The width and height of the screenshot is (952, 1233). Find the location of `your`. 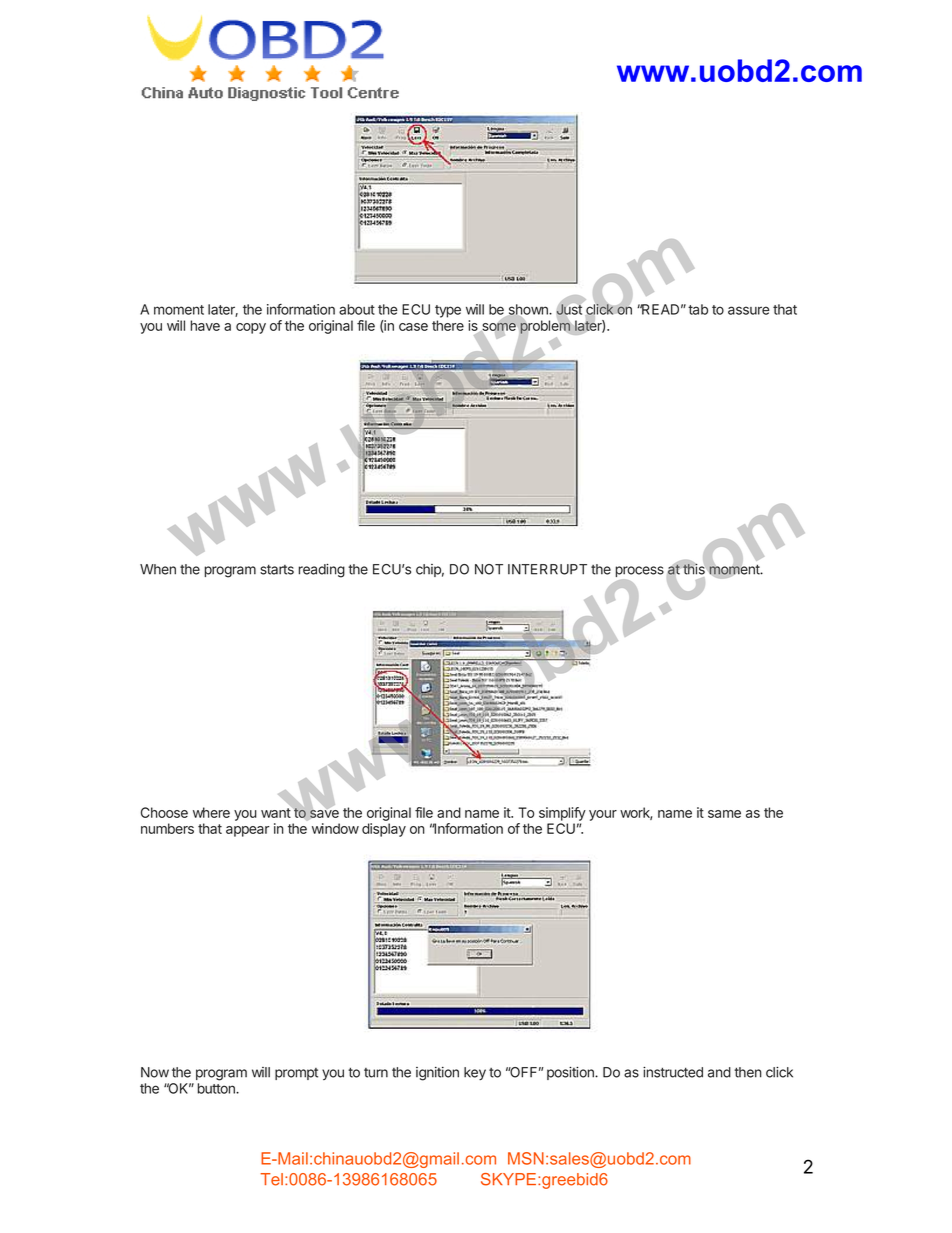

your is located at coordinates (603, 815).
